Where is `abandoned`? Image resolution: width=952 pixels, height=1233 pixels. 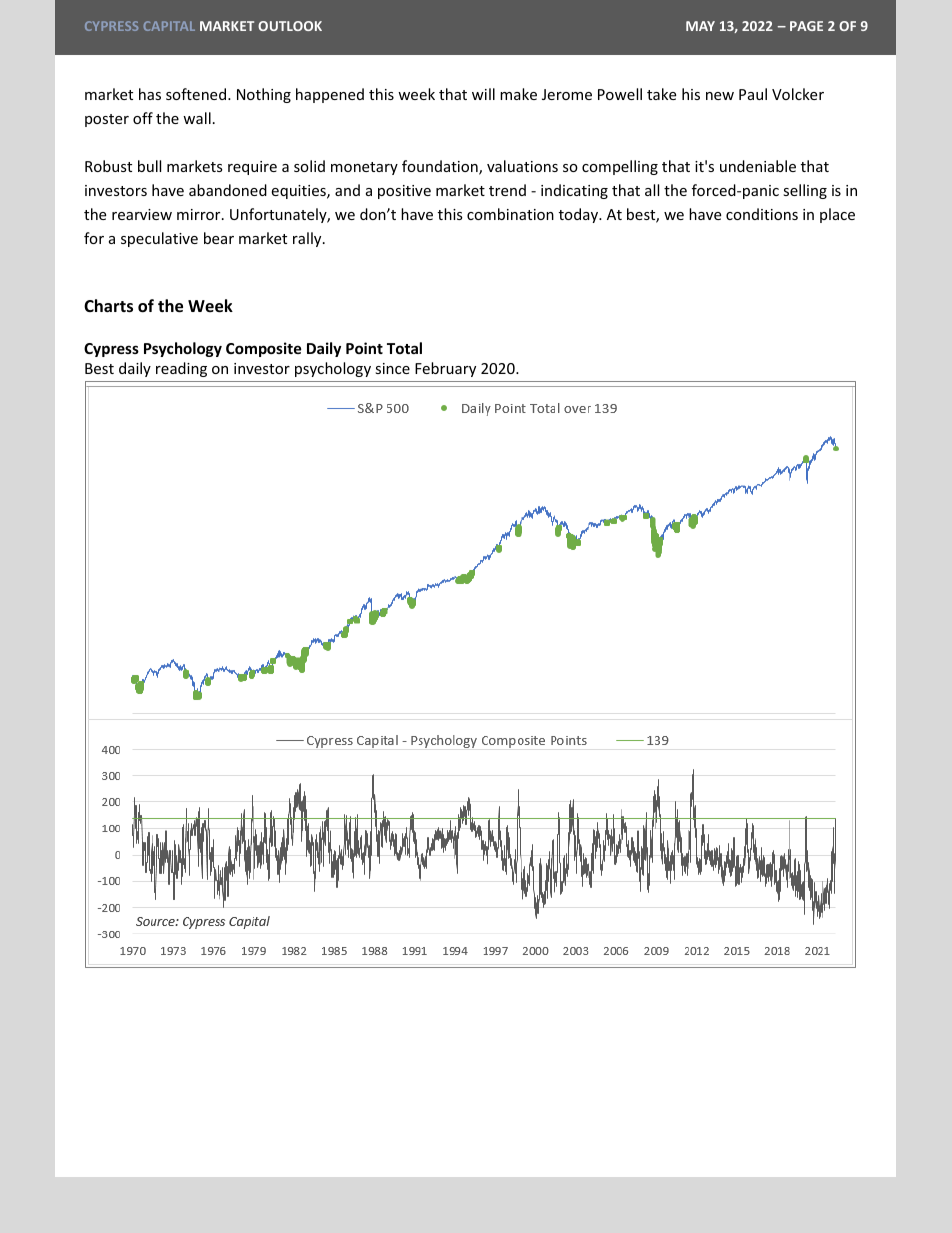
abandoned is located at coordinates (228, 190).
